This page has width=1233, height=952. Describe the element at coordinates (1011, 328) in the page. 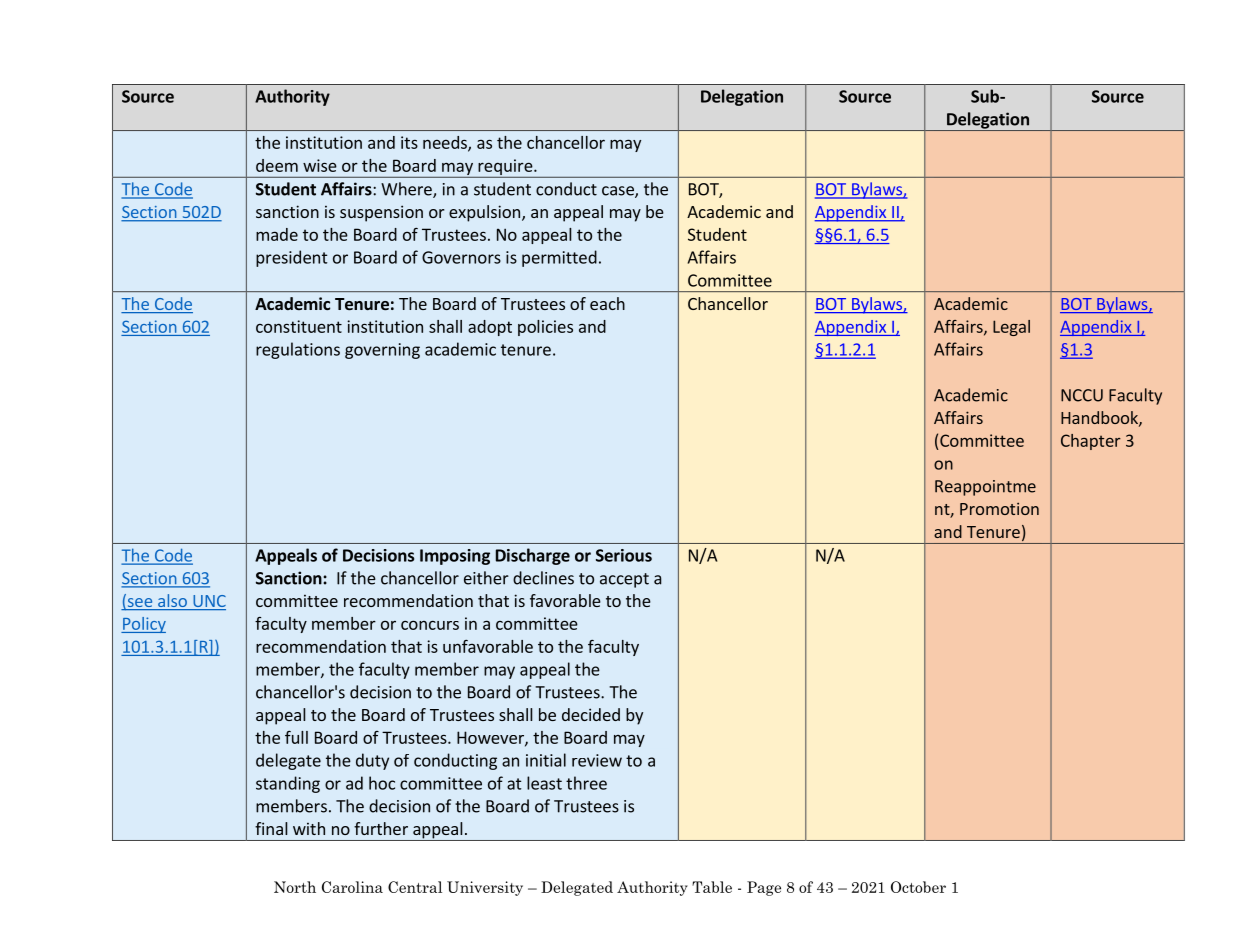

I see `Legal` at that location.
